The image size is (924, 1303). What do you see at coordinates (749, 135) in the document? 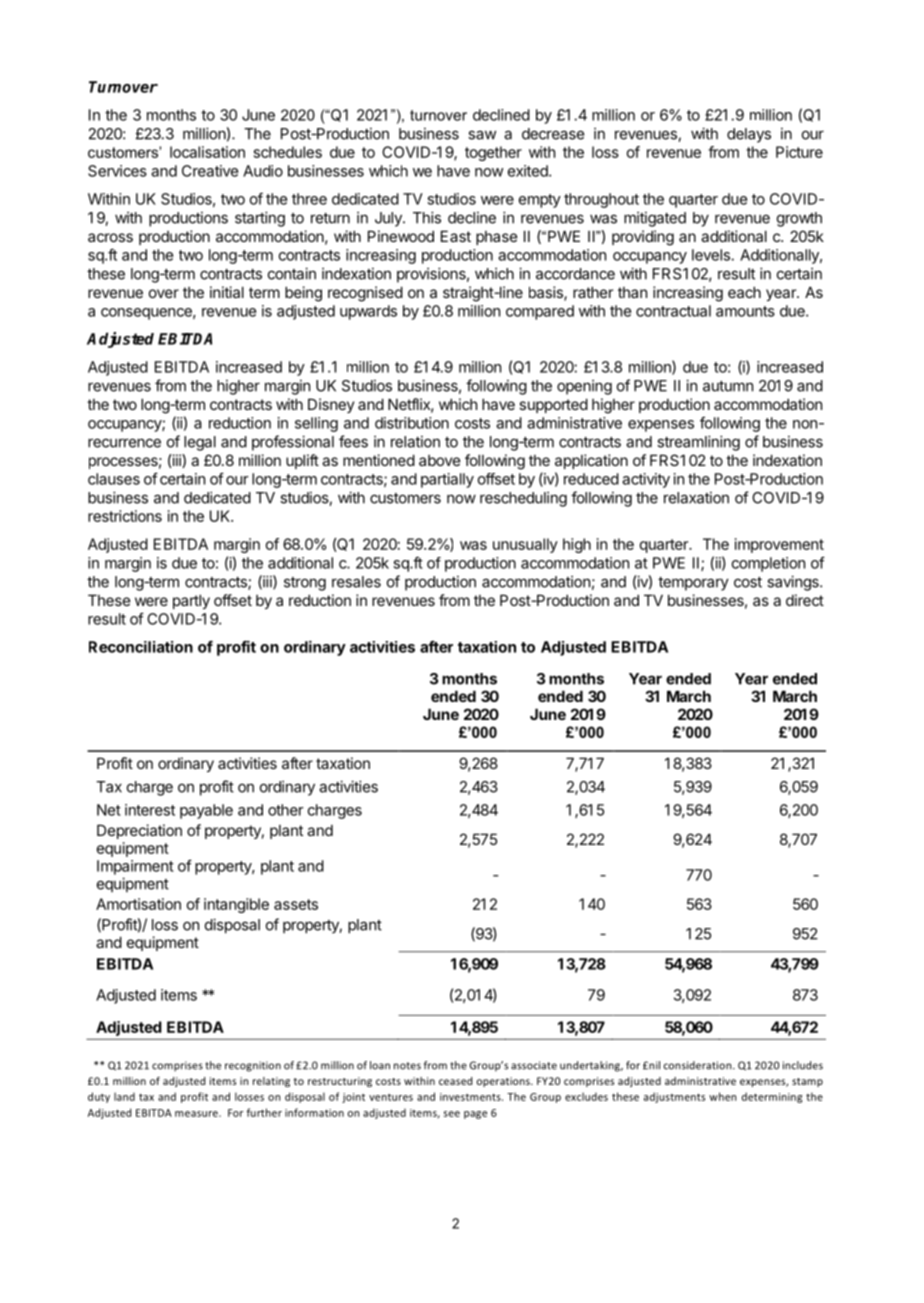
I see `delays` at bounding box center [749, 135].
